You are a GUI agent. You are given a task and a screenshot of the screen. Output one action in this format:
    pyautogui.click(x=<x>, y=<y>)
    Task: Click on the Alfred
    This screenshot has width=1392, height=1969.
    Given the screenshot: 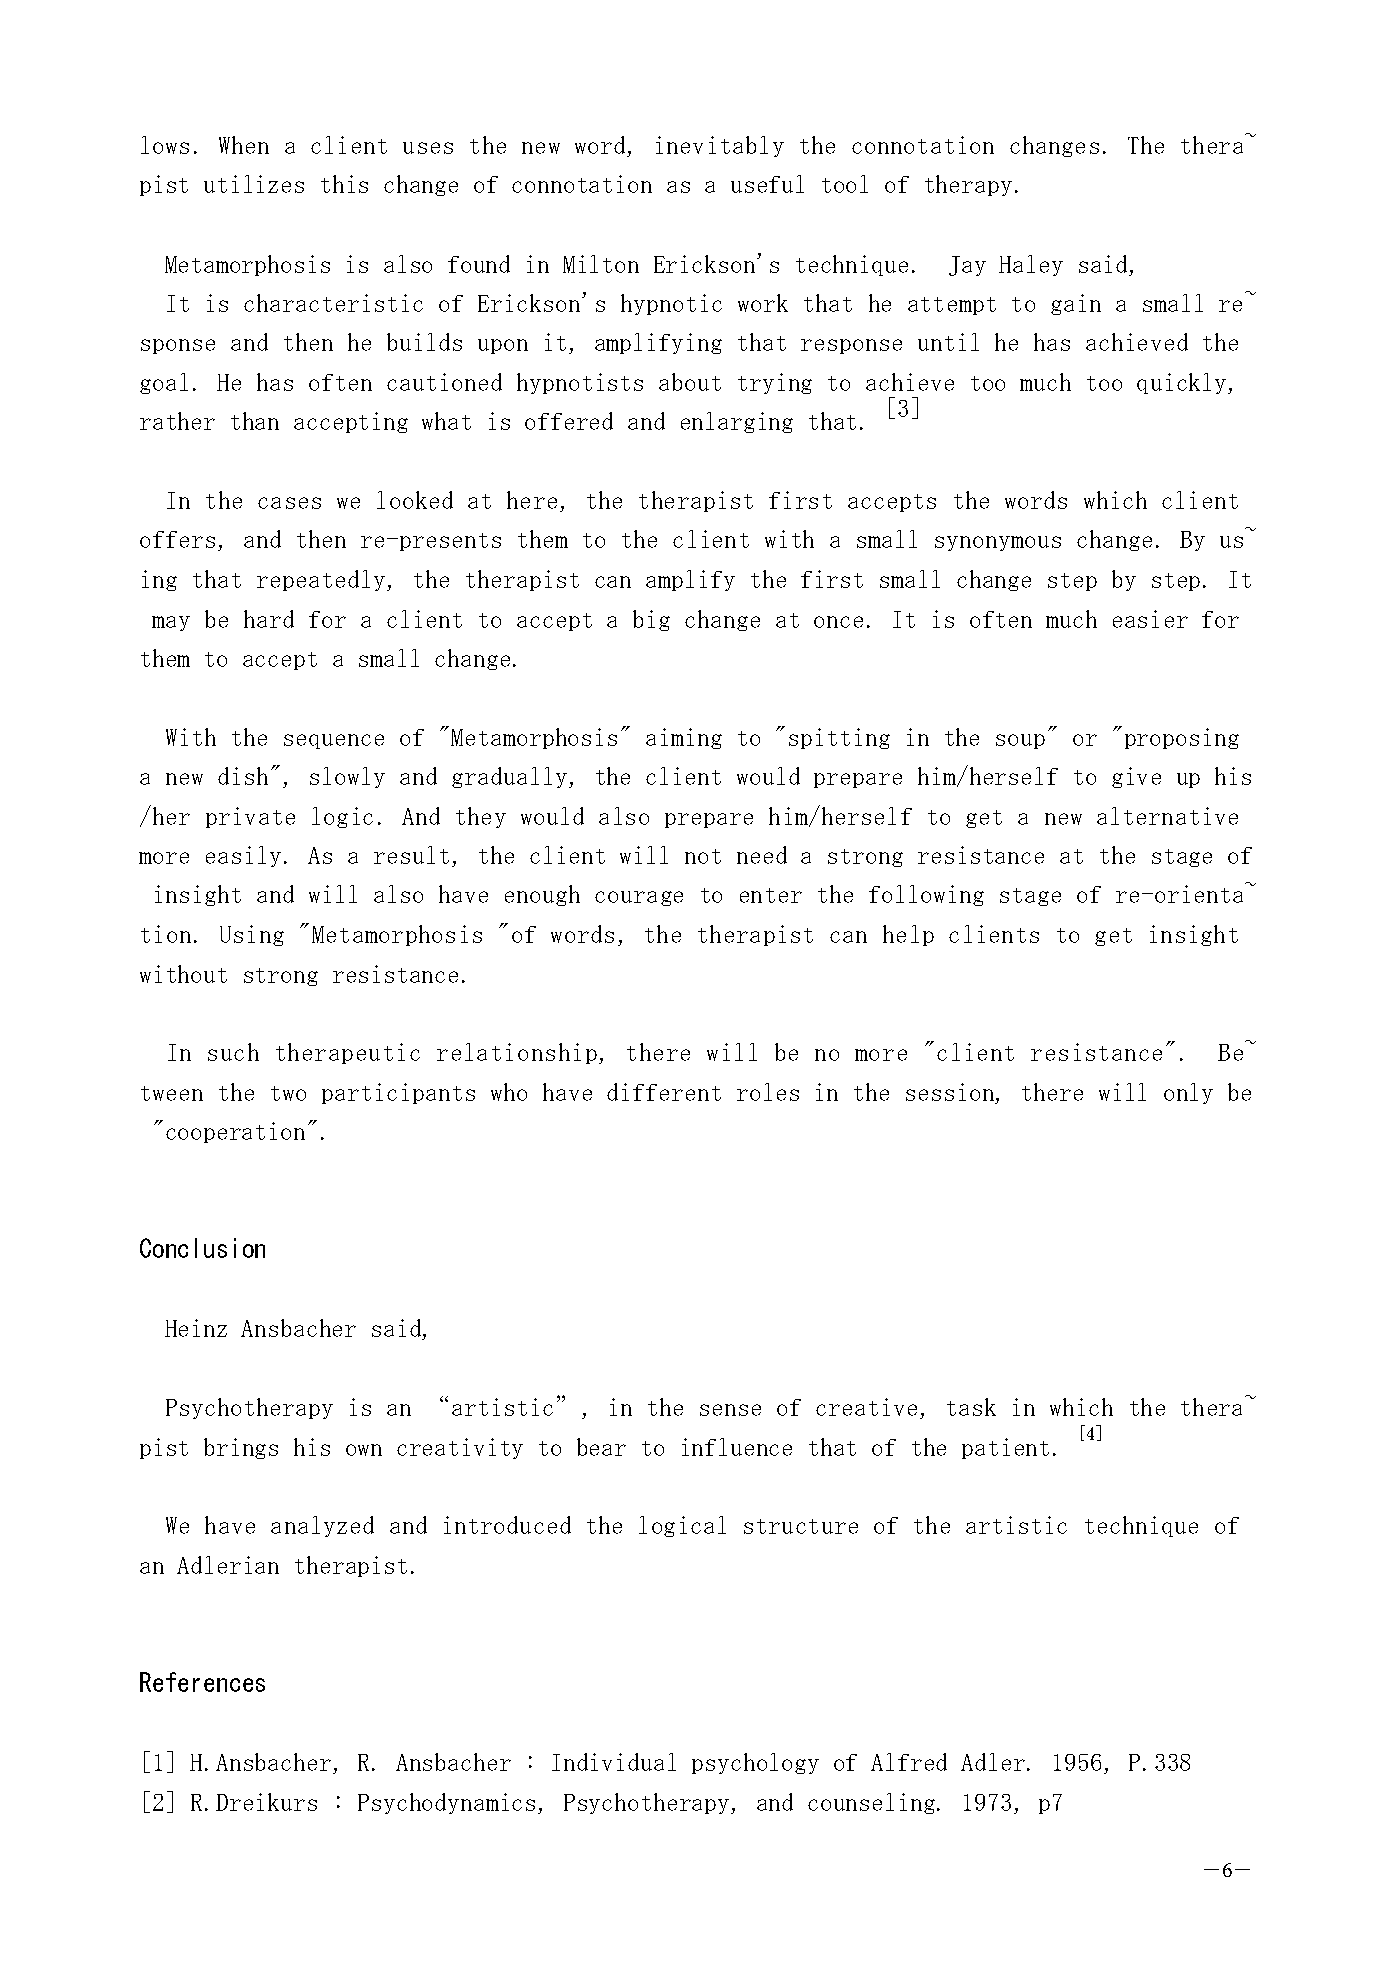 What is the action you would take?
    pyautogui.click(x=909, y=1762)
